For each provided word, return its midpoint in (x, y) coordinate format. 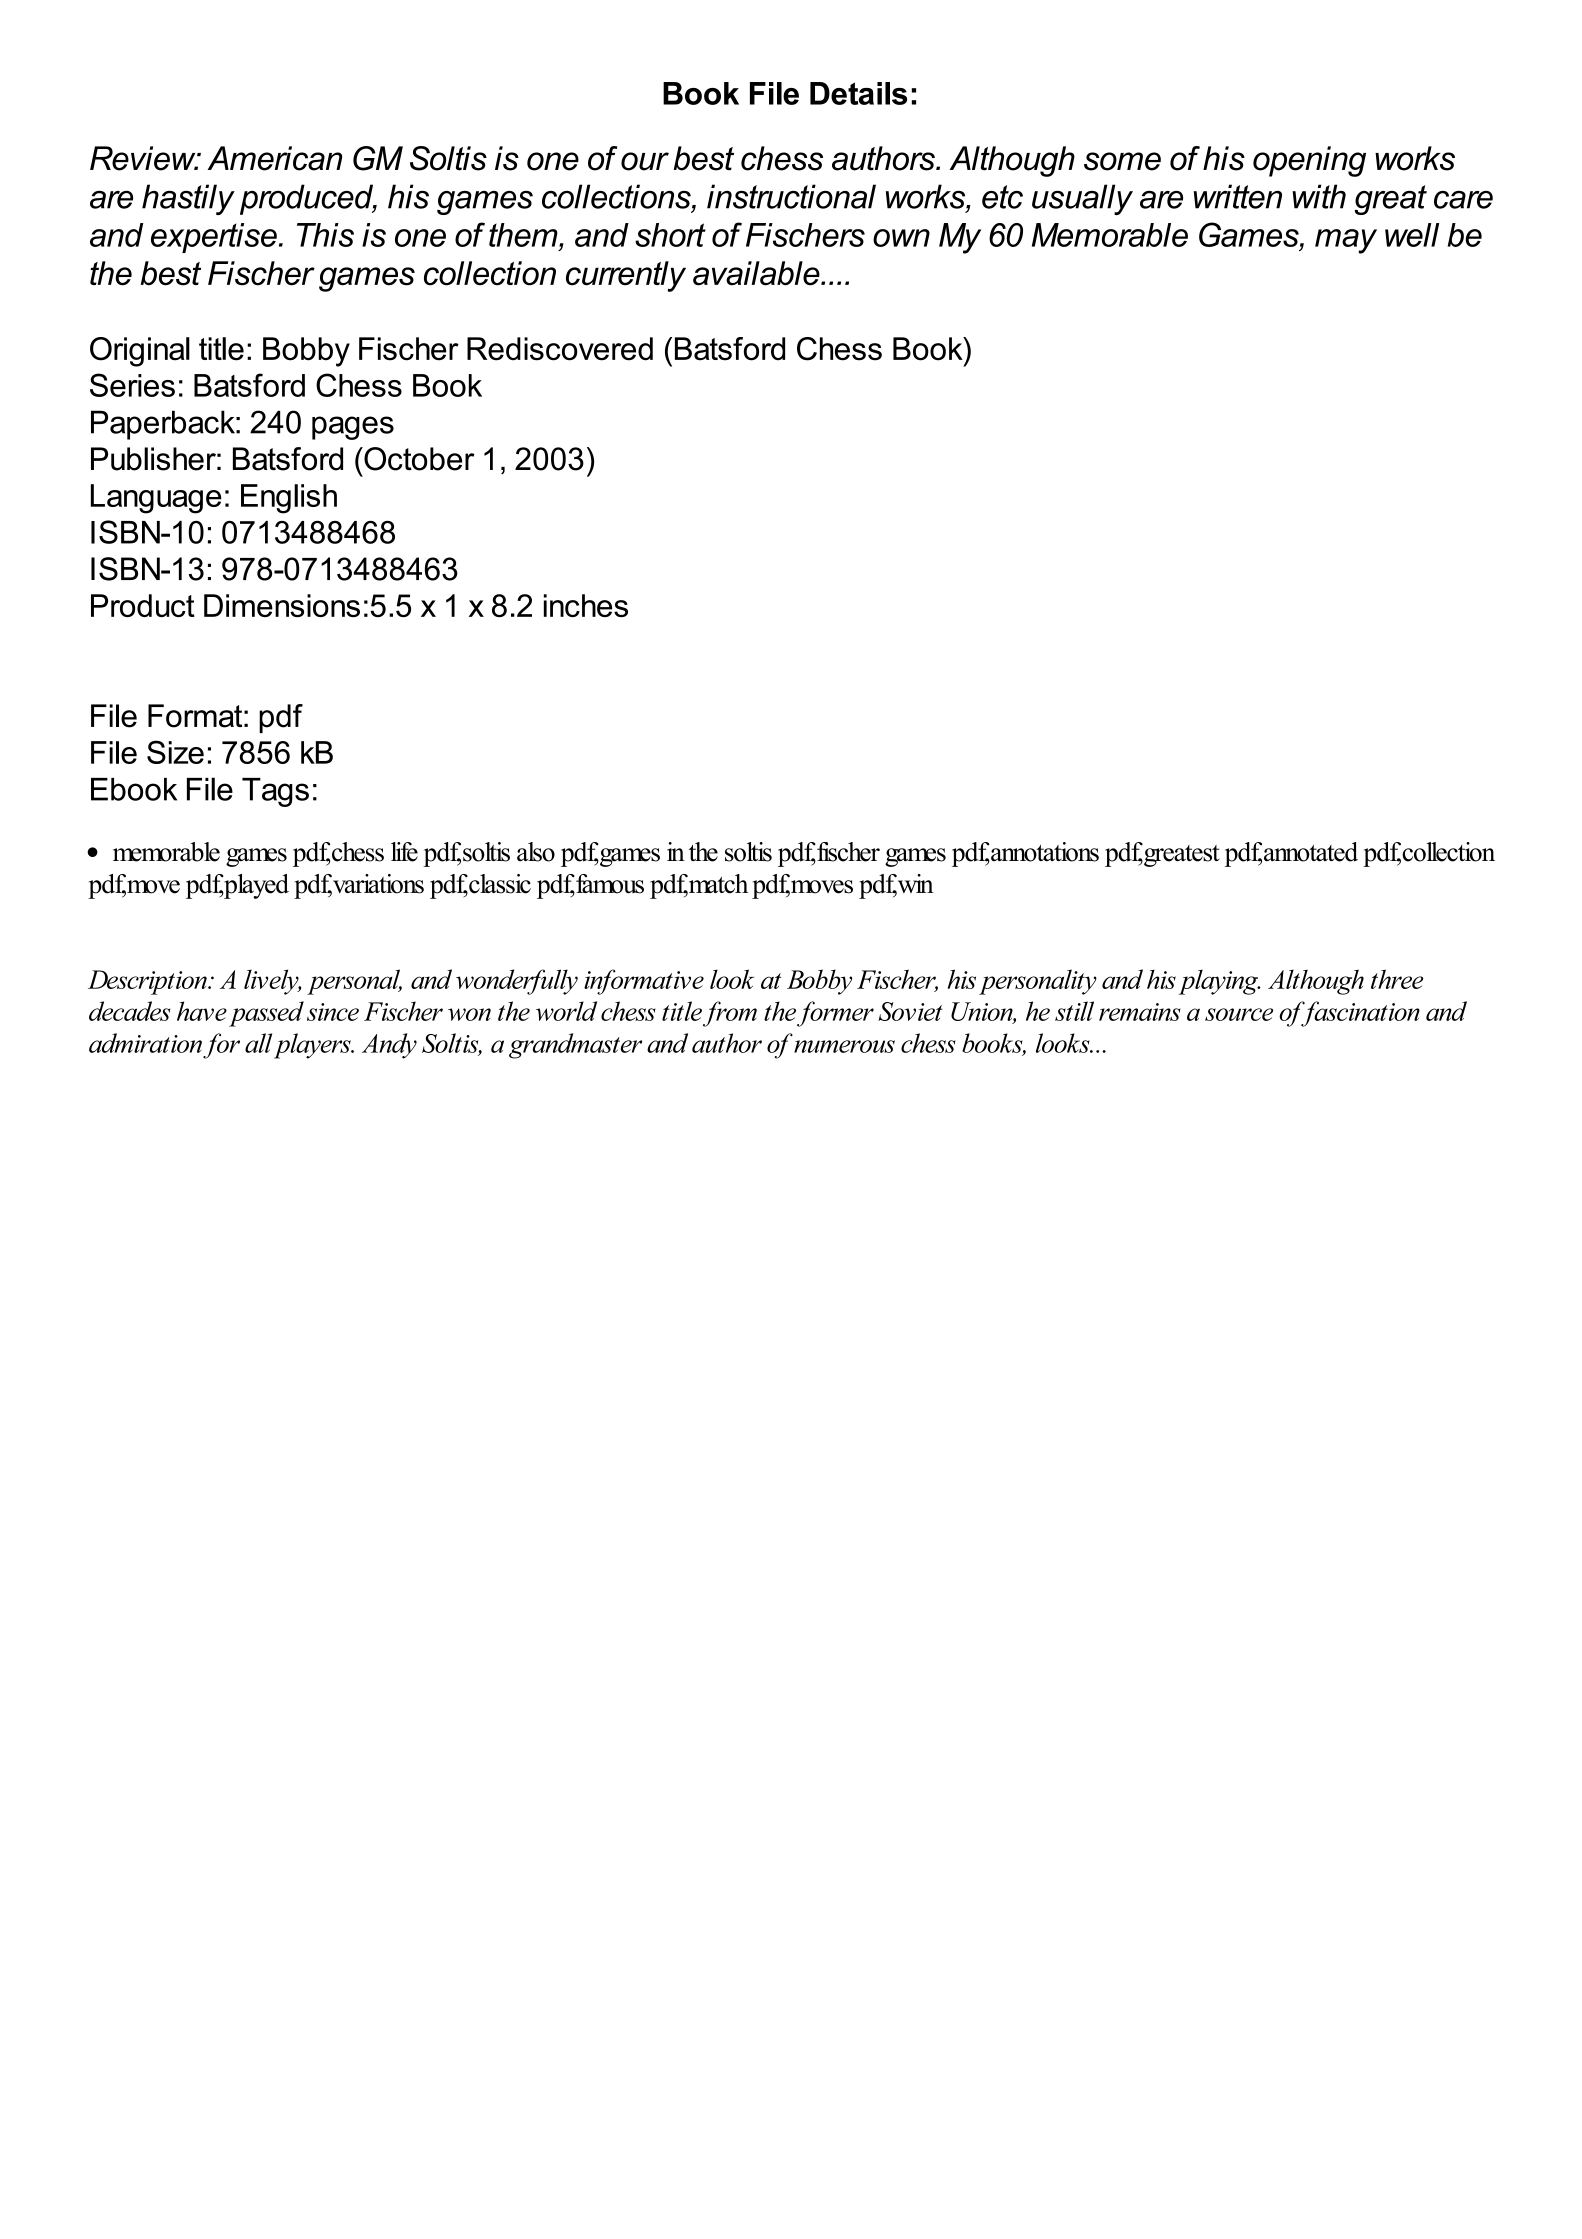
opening (1309, 161)
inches (586, 605)
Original (140, 352)
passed (266, 1014)
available (757, 273)
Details (858, 93)
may (1346, 241)
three (1397, 979)
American (275, 158)
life (404, 852)
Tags (275, 792)
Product (143, 605)
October (418, 459)
